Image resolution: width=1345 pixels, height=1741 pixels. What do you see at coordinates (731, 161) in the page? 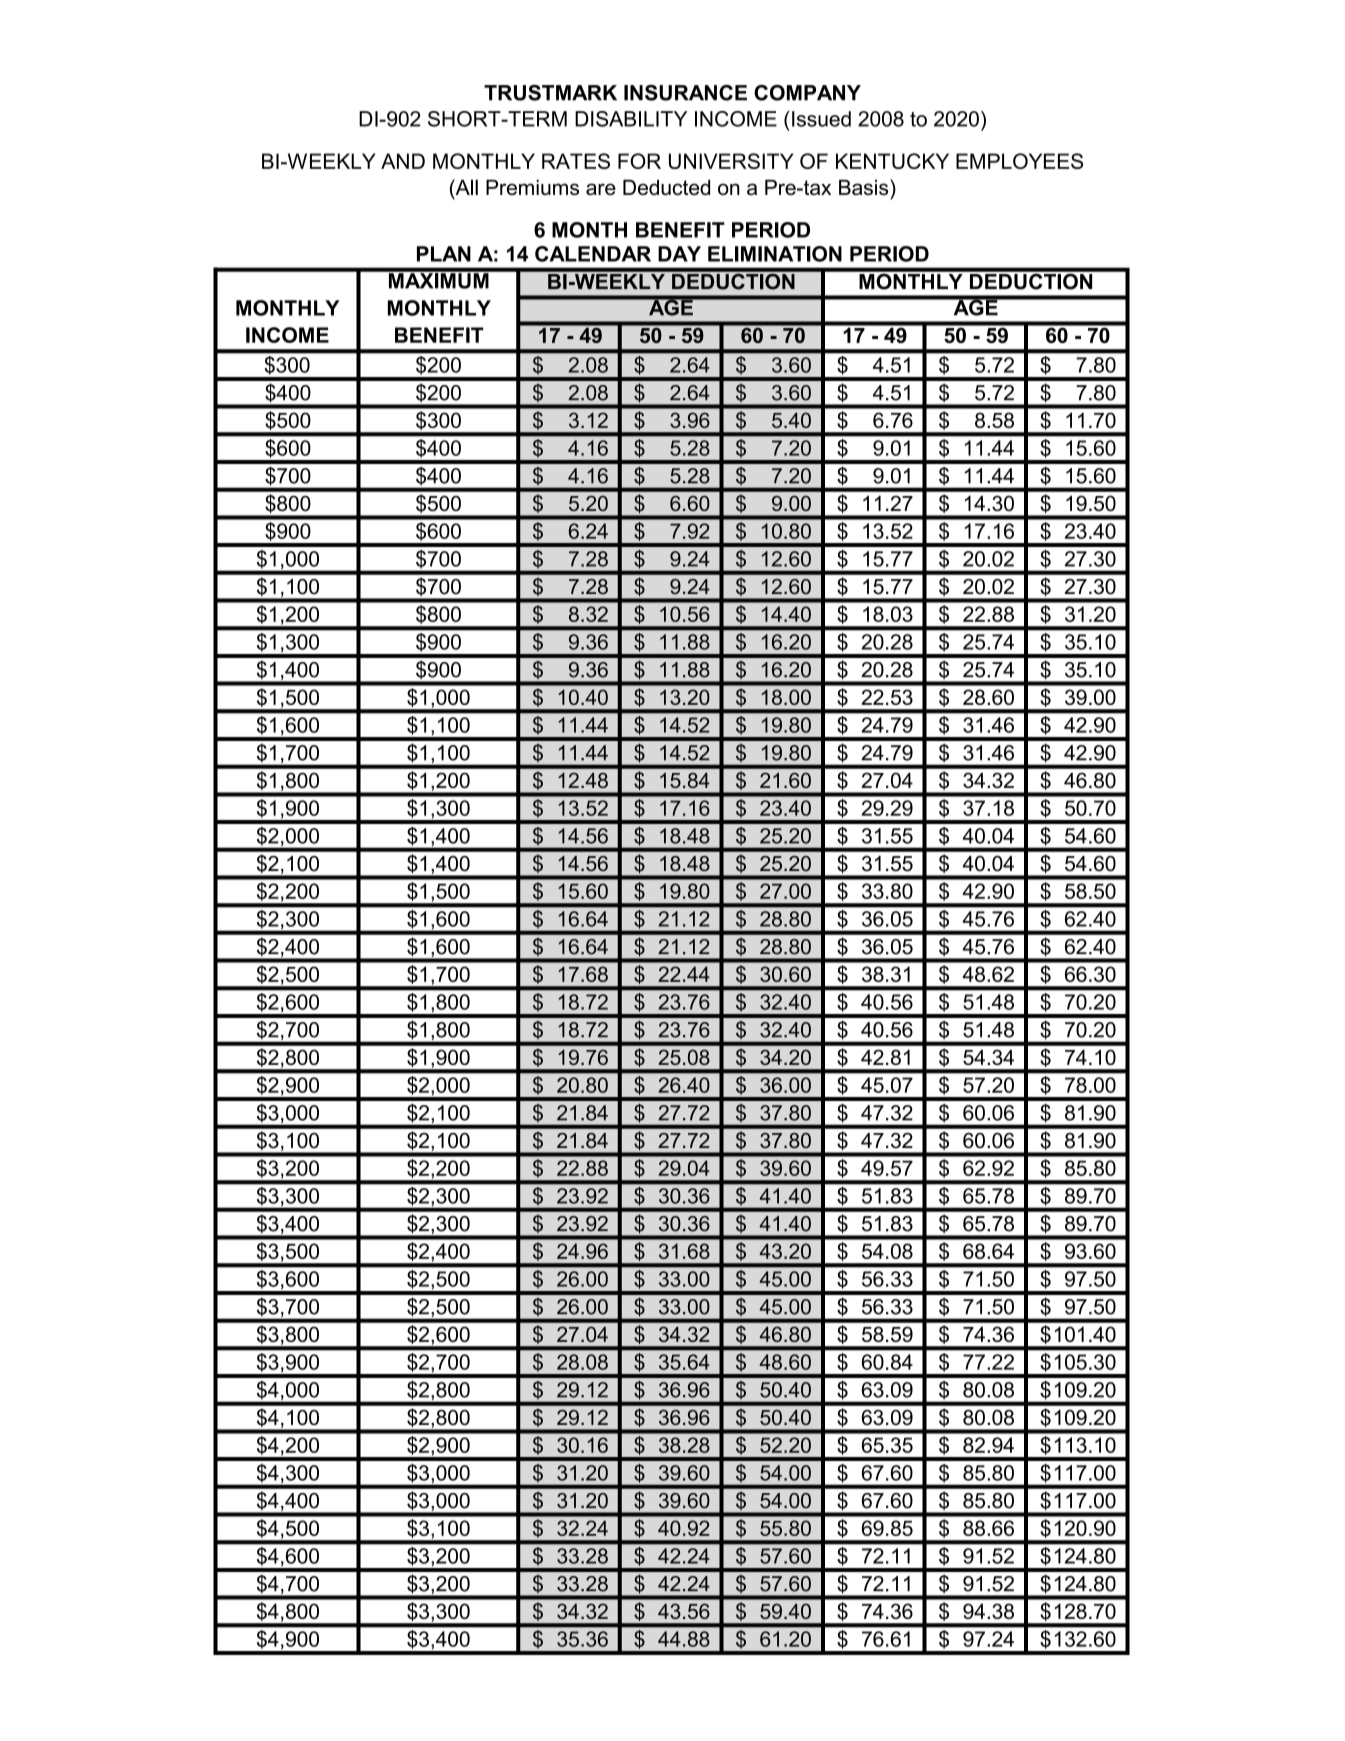
I see `UNIVERSITY` at bounding box center [731, 161].
